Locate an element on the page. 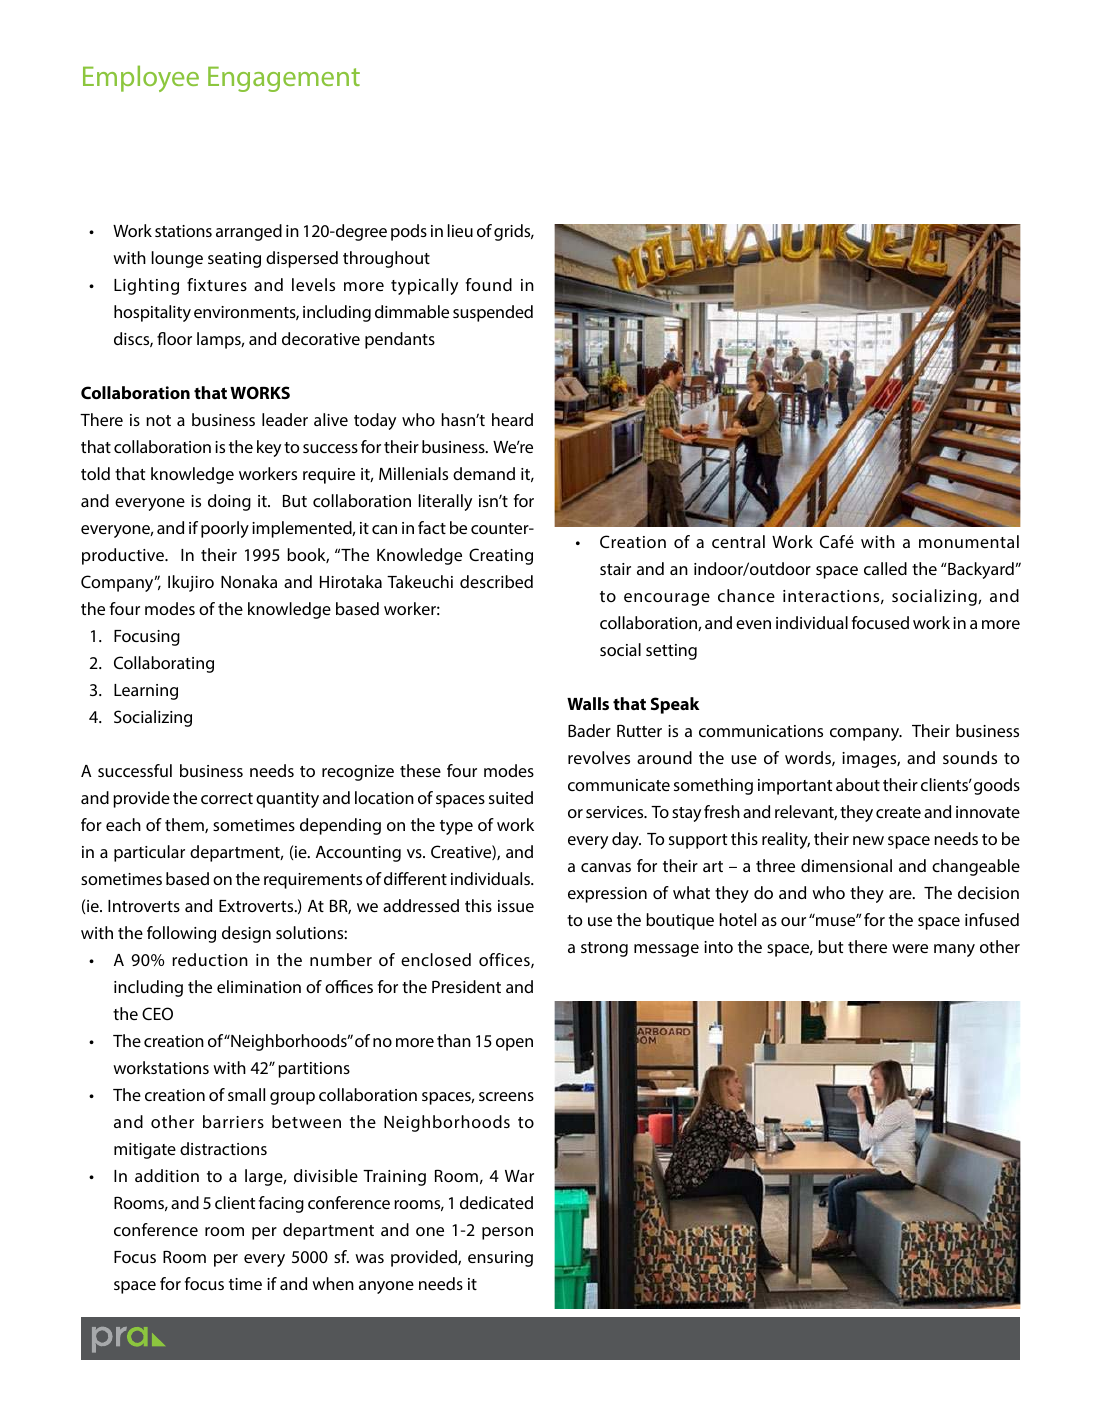 This page has height=1425, width=1101. lieu is located at coordinates (460, 230).
